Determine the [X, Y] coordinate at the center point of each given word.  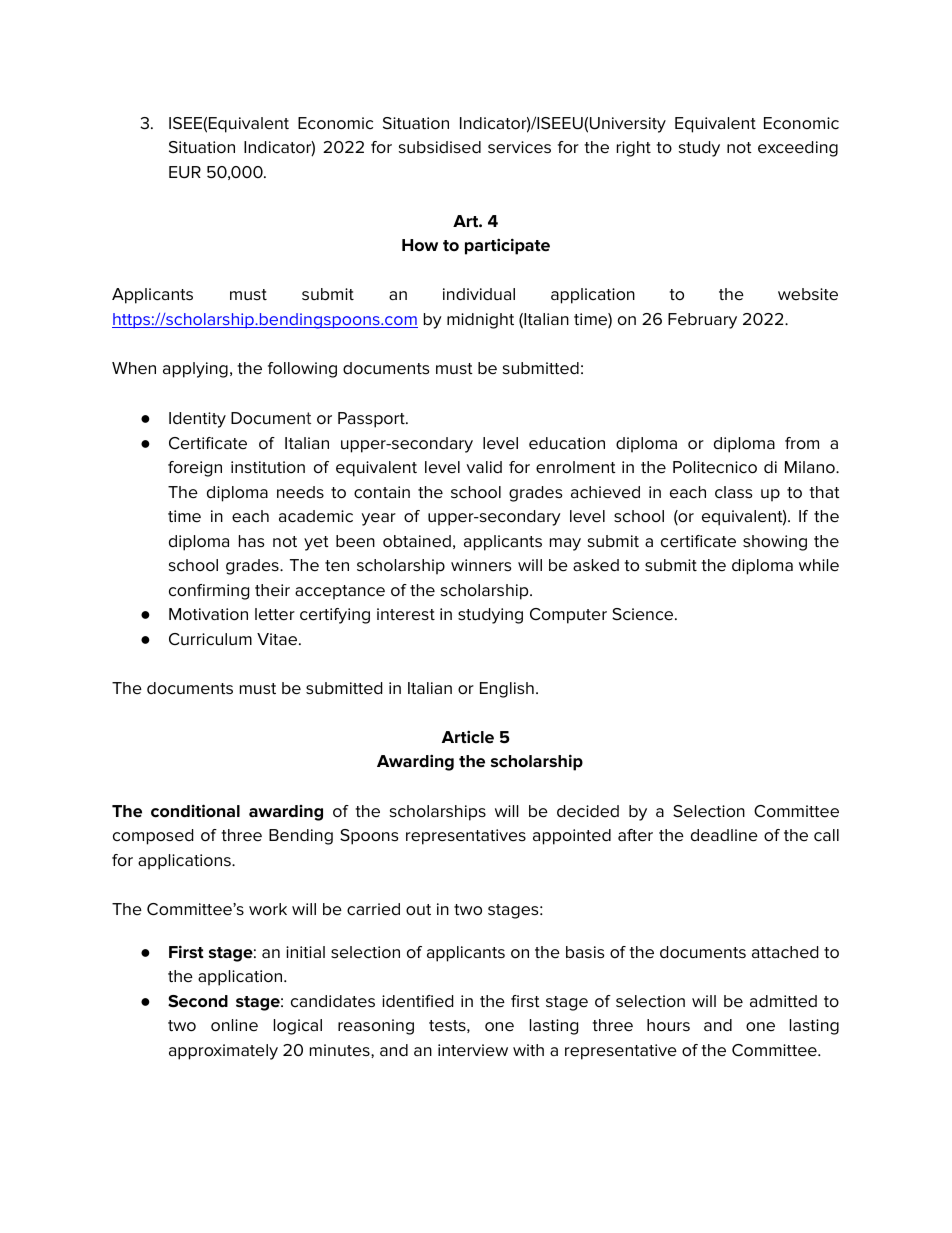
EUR [185, 172]
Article [468, 737]
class [733, 492]
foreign [195, 469]
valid [484, 467]
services [519, 147]
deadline [724, 835]
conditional [195, 811]
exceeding [798, 149]
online [234, 1025]
